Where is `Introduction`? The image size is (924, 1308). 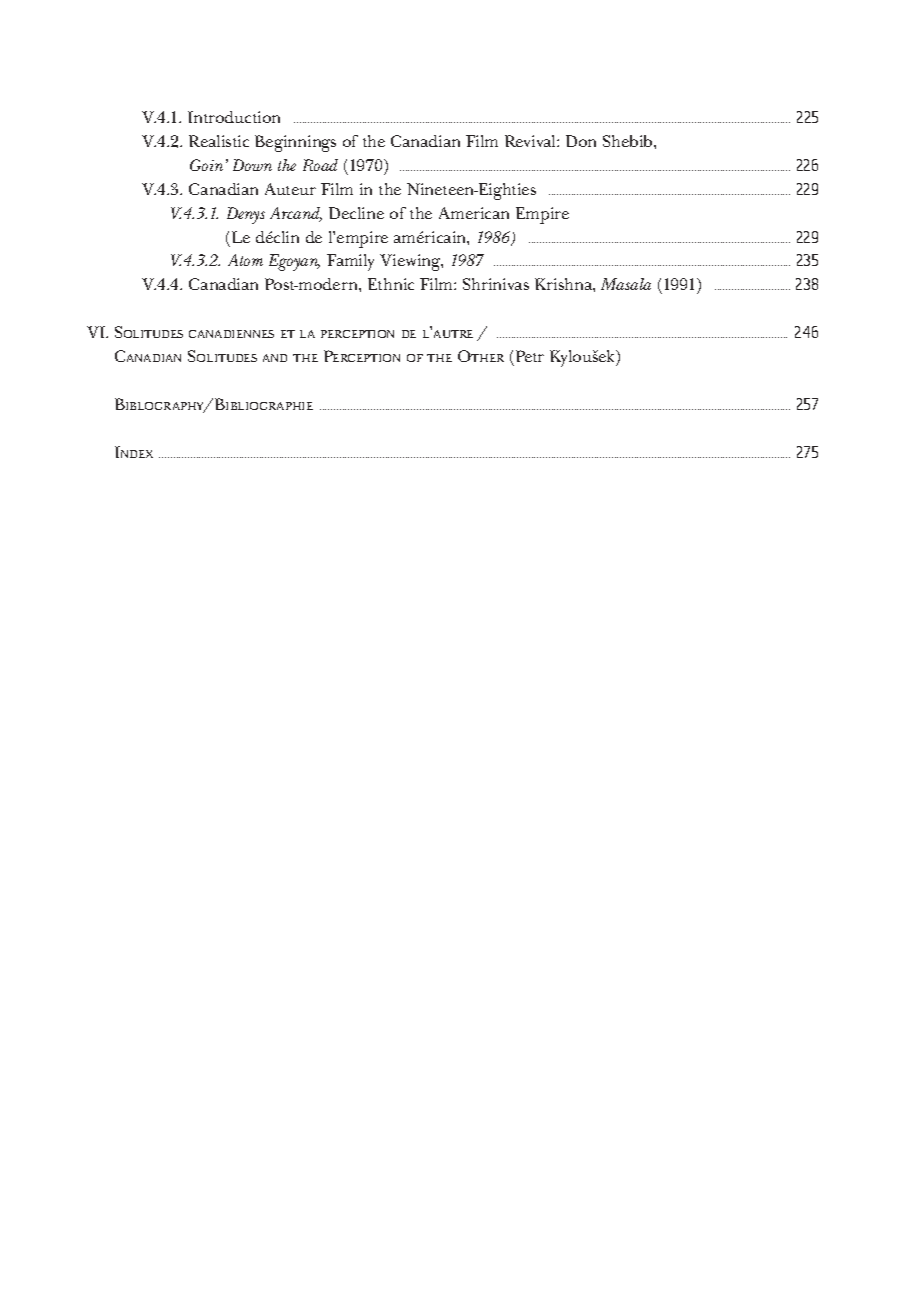
Introduction is located at coordinates (234, 117).
